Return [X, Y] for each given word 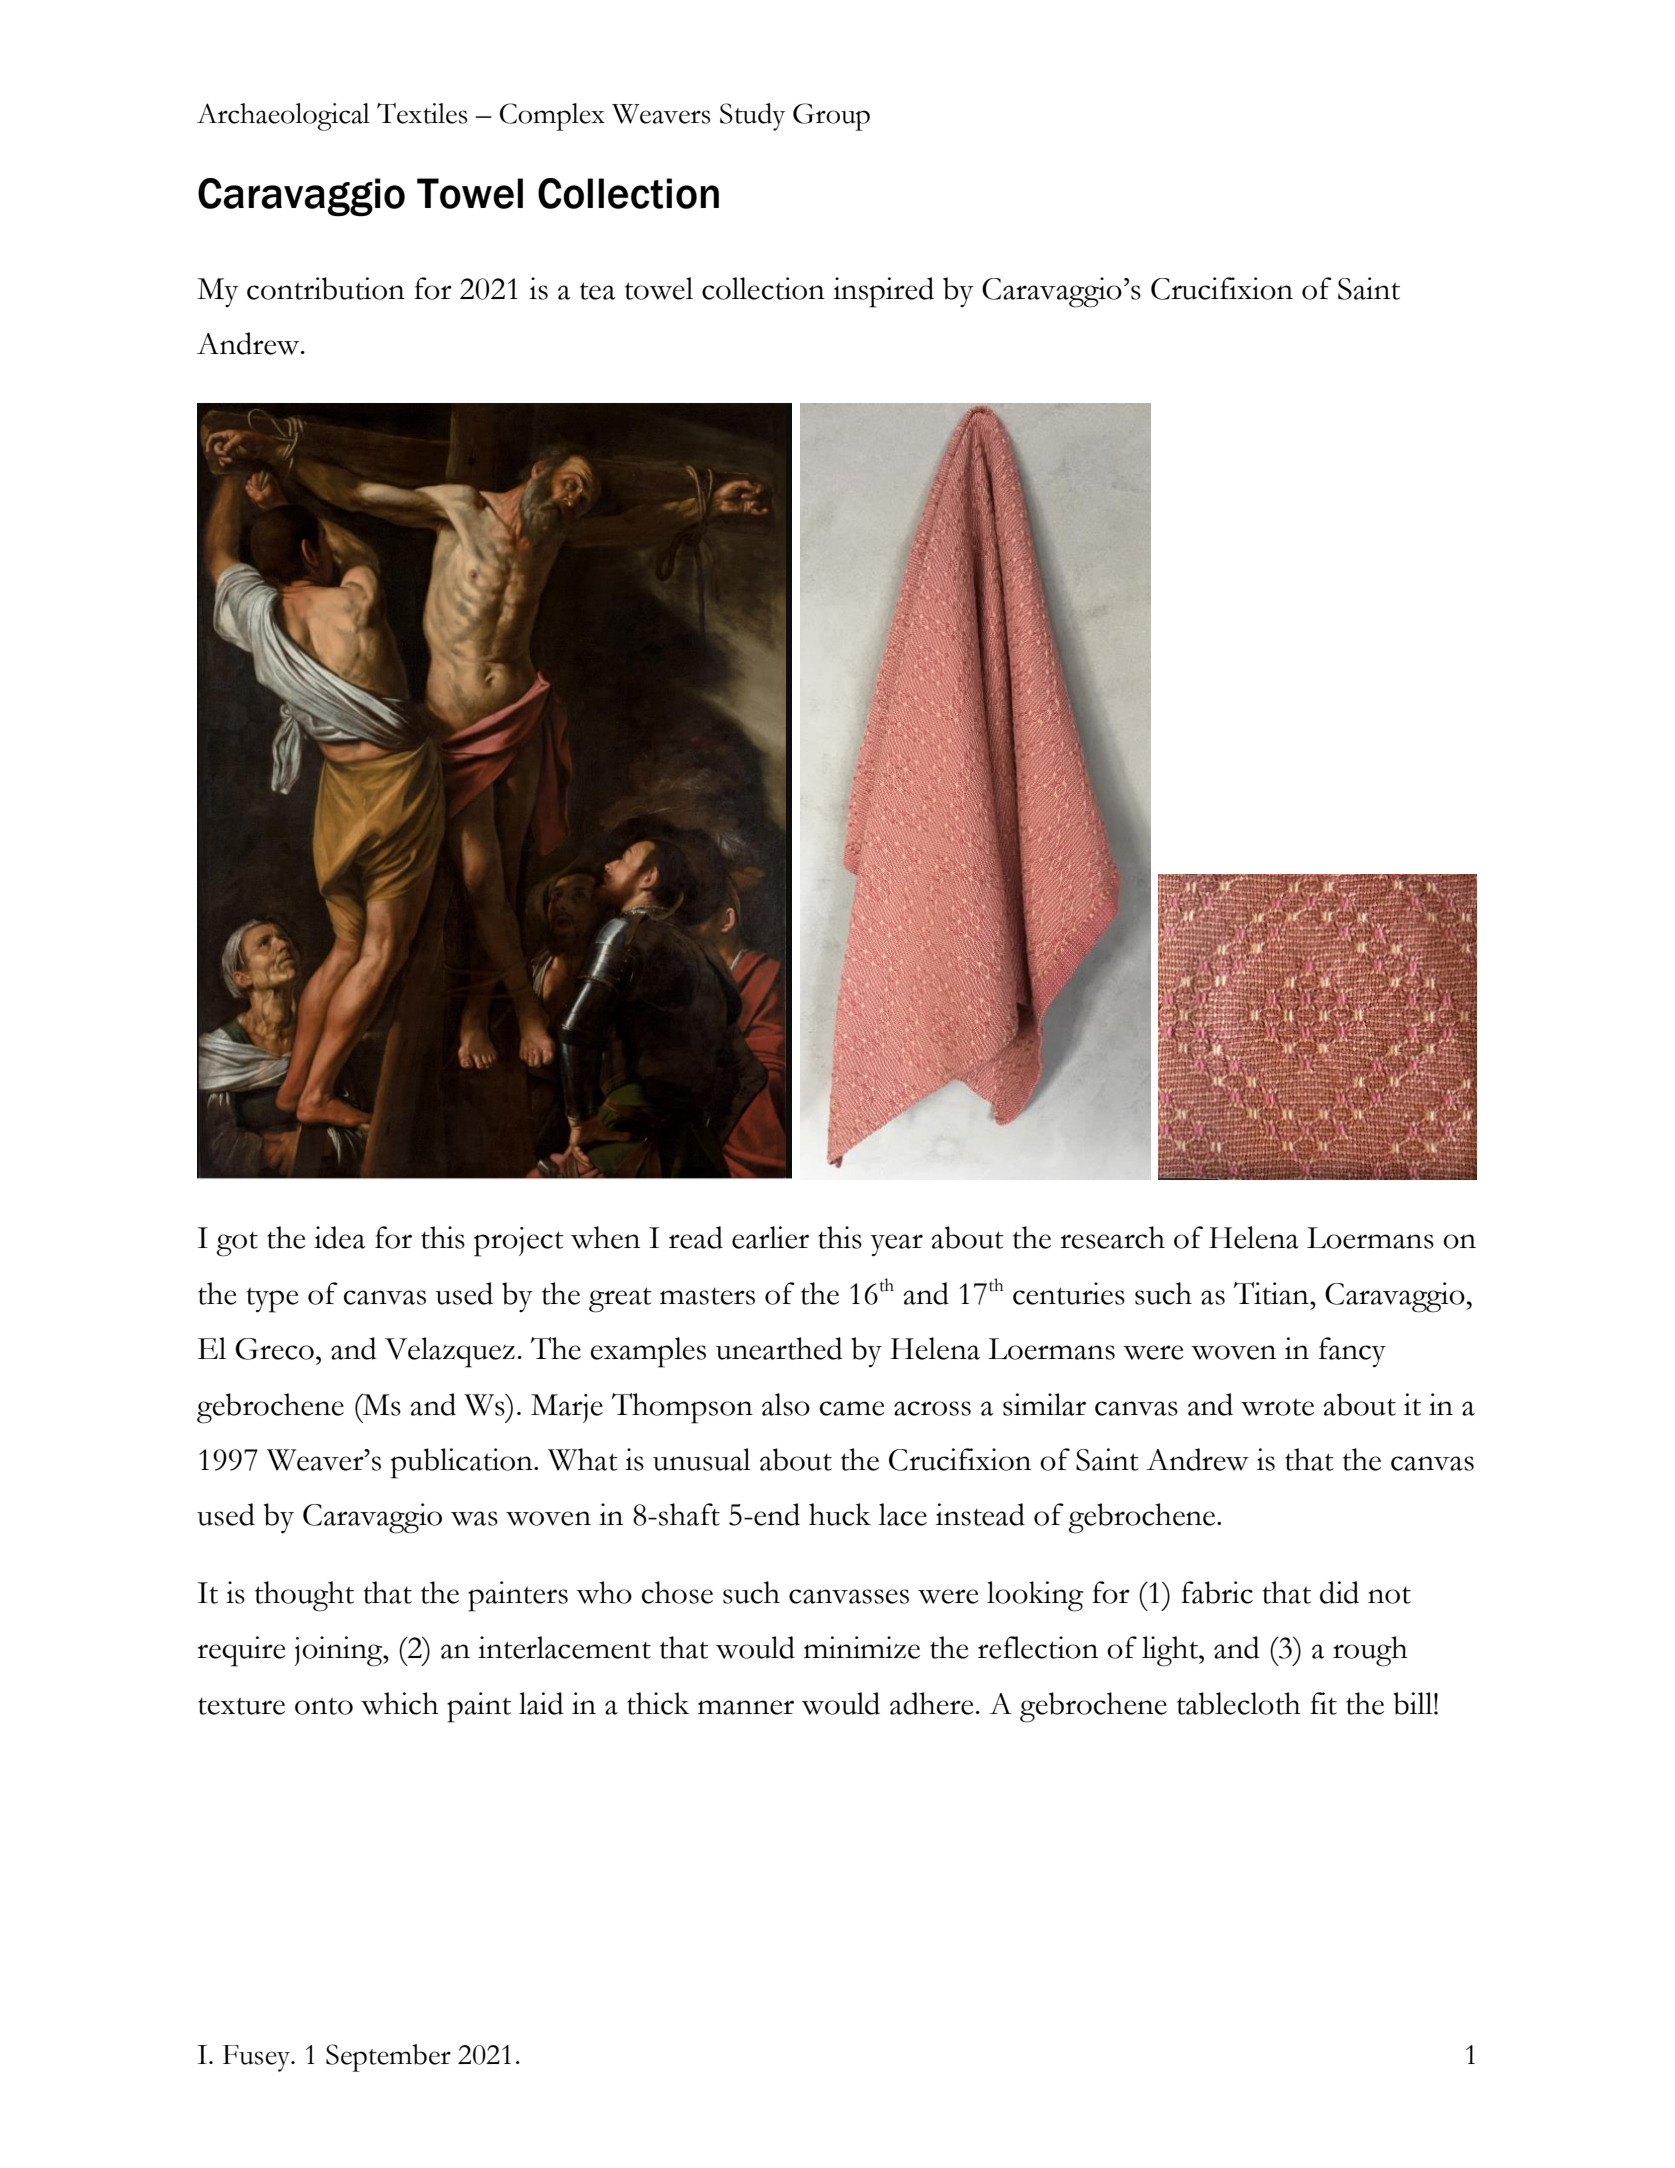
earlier [770, 1237]
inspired [883, 292]
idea [339, 1237]
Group [831, 117]
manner [746, 1707]
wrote [1277, 1407]
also [786, 1404]
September [388, 2058]
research [1112, 1237]
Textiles [422, 113]
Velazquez [450, 1352]
